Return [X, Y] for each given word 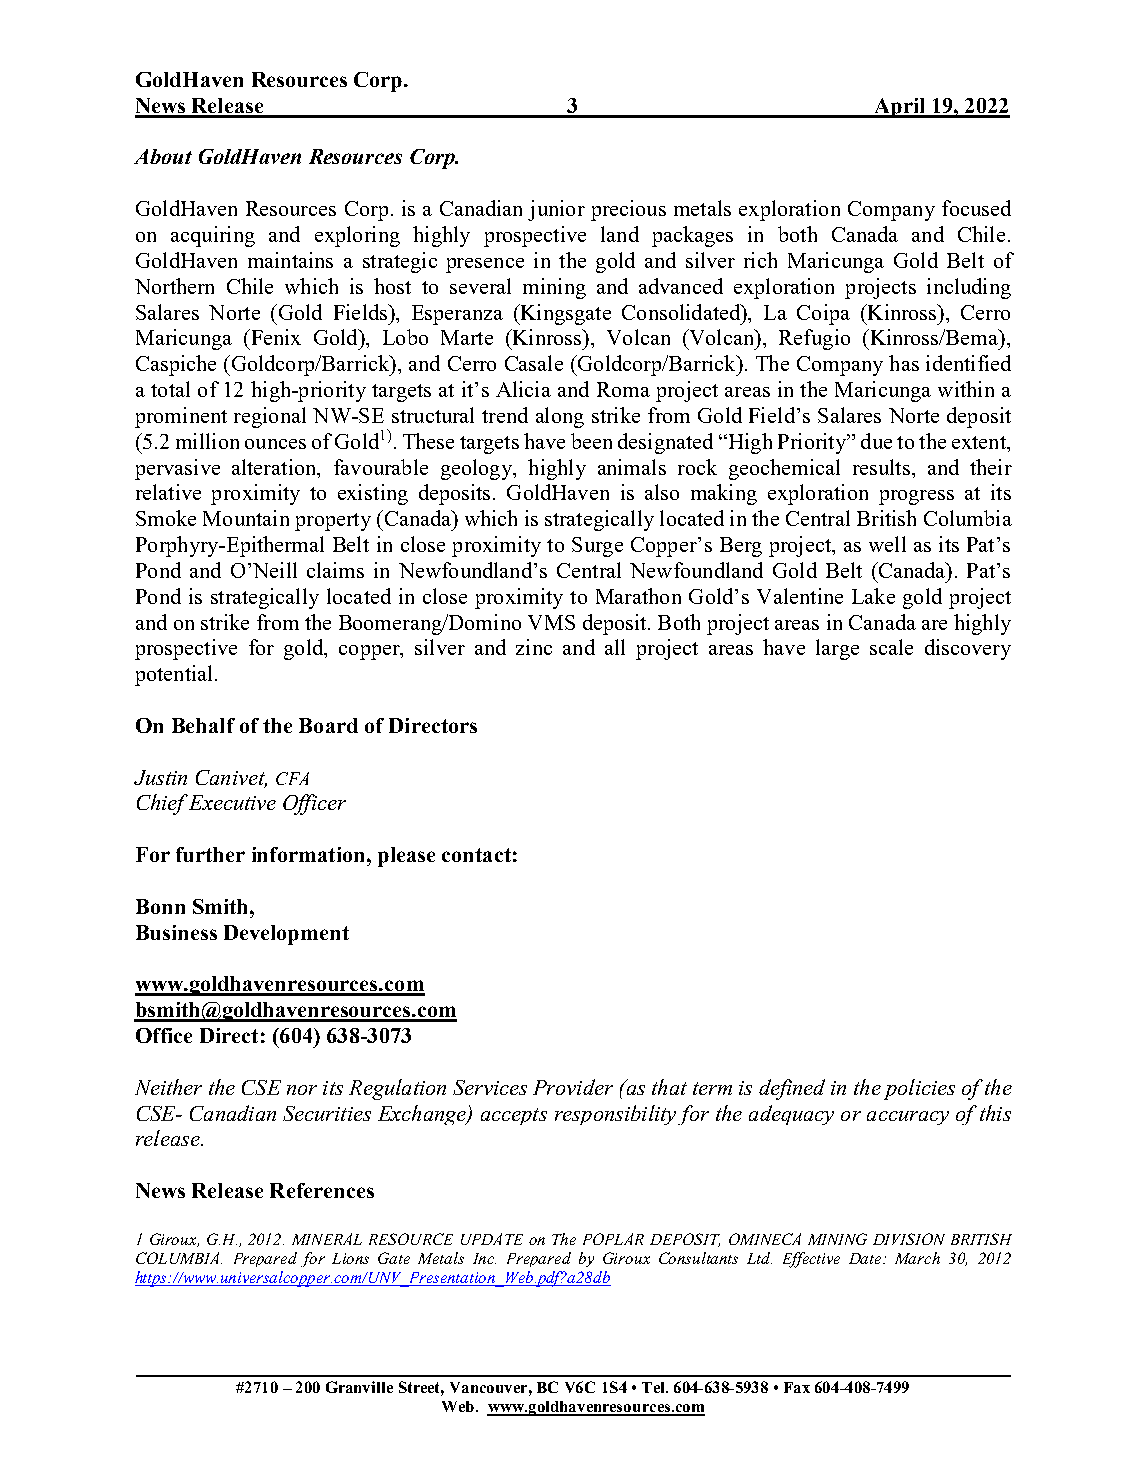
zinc [534, 647]
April [899, 108]
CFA [292, 778]
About [163, 156]
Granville [359, 1387]
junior [556, 210]
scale [891, 647]
